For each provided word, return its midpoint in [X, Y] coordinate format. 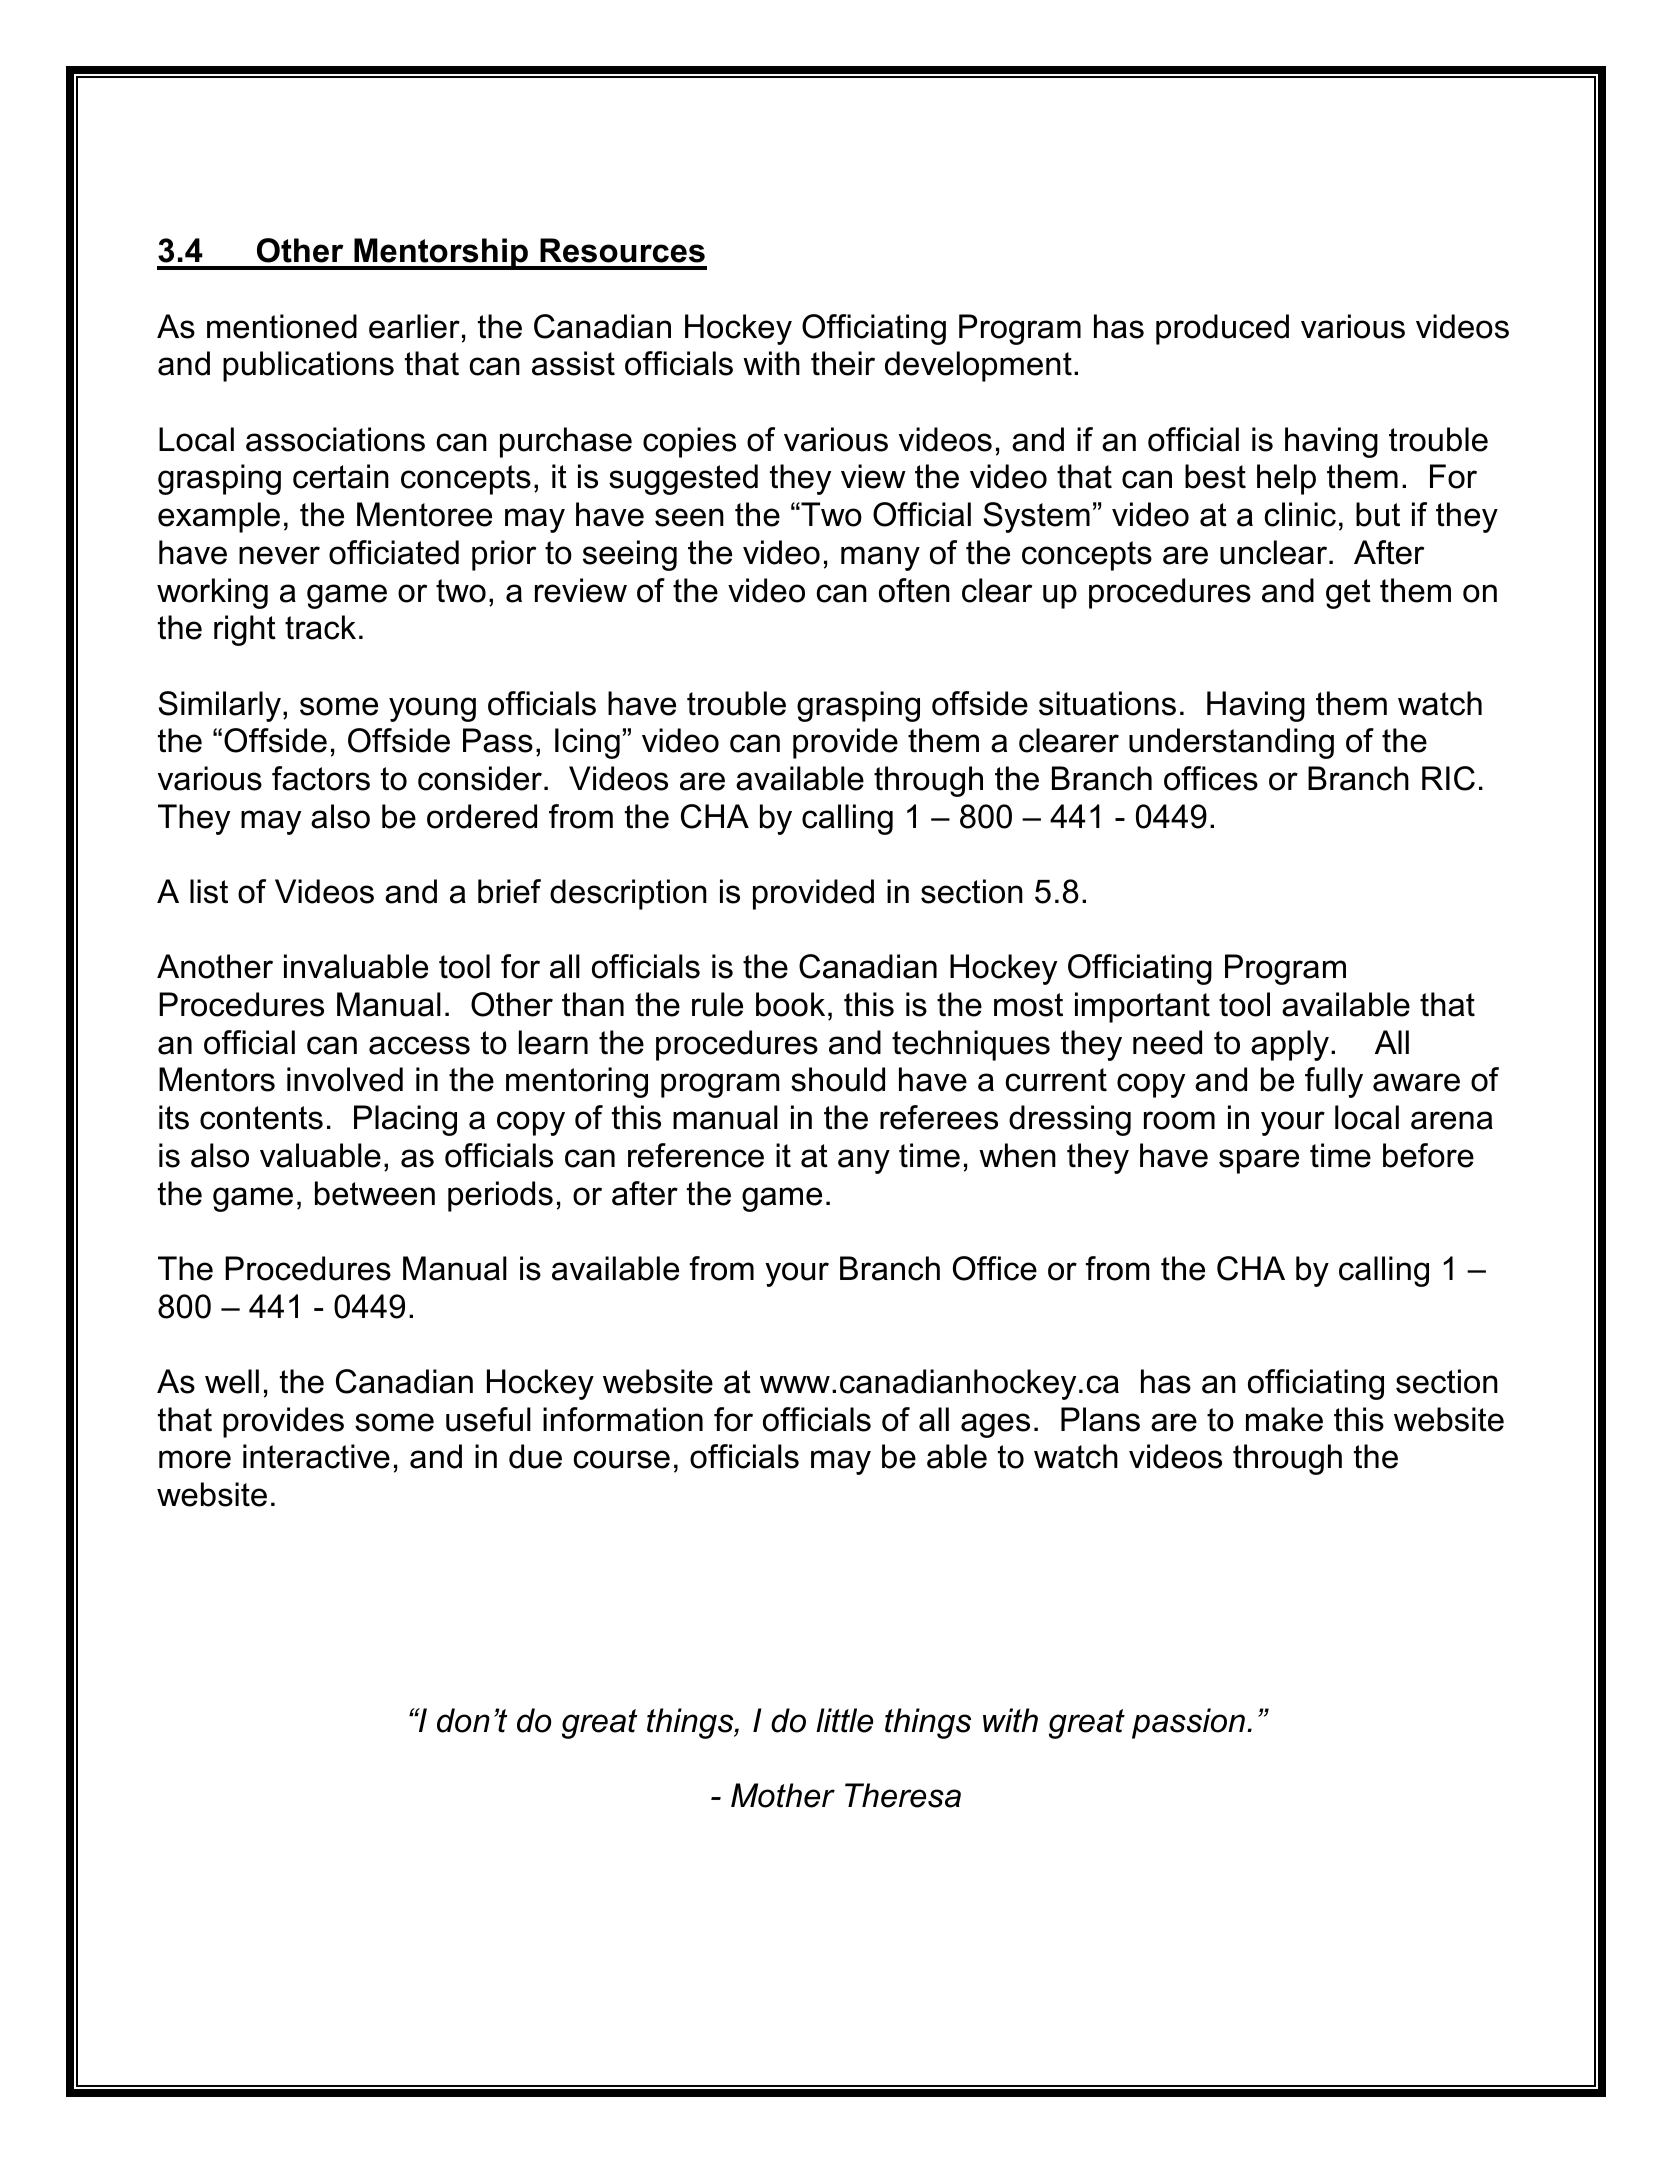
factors [321, 778]
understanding [1231, 743]
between [375, 1193]
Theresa [903, 1795]
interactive [316, 1456]
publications [308, 366]
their [843, 363]
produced [1222, 329]
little [844, 1720]
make [1284, 1419]
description [628, 894]
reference [696, 1155]
